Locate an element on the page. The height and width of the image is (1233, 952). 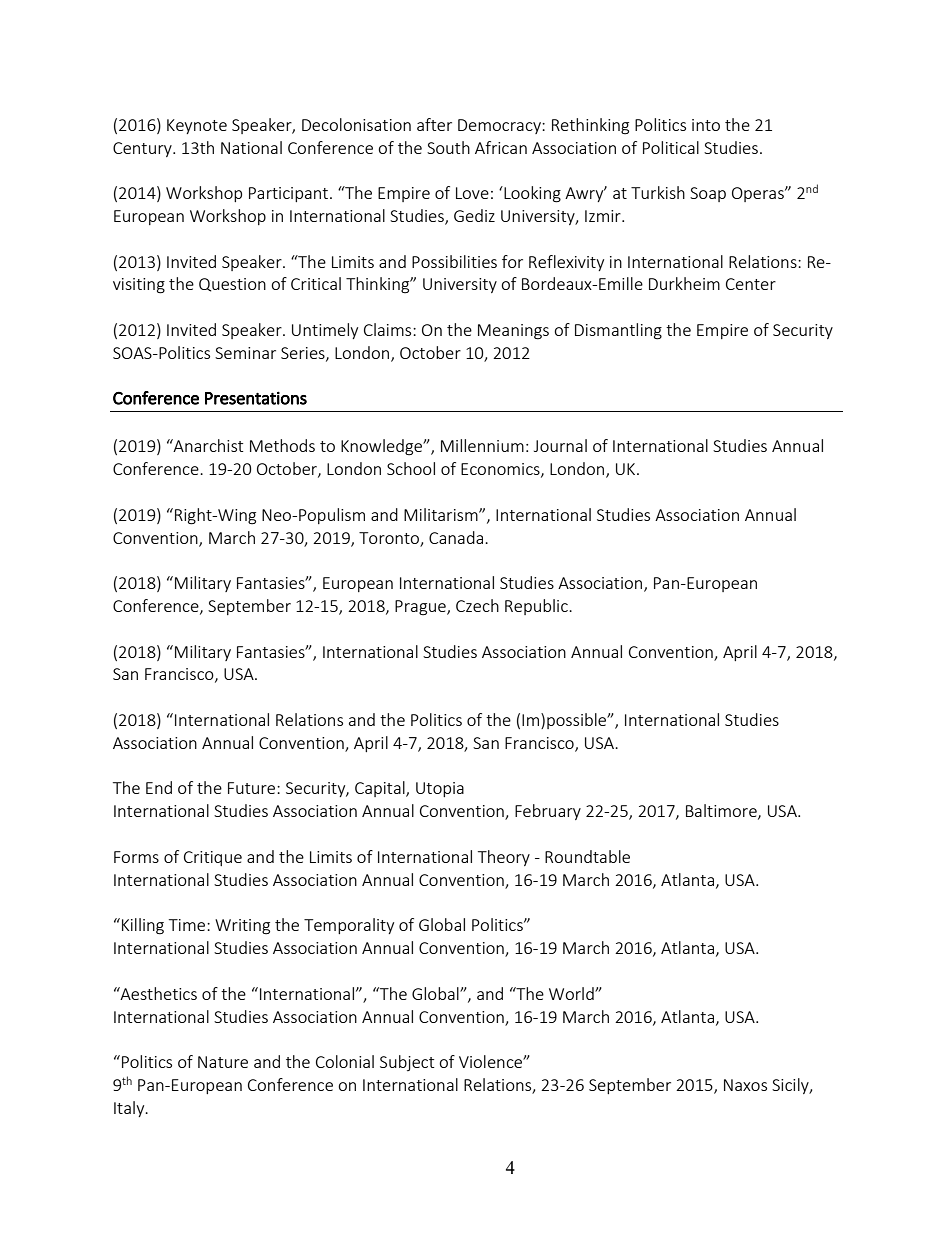
World is located at coordinates (572, 993).
